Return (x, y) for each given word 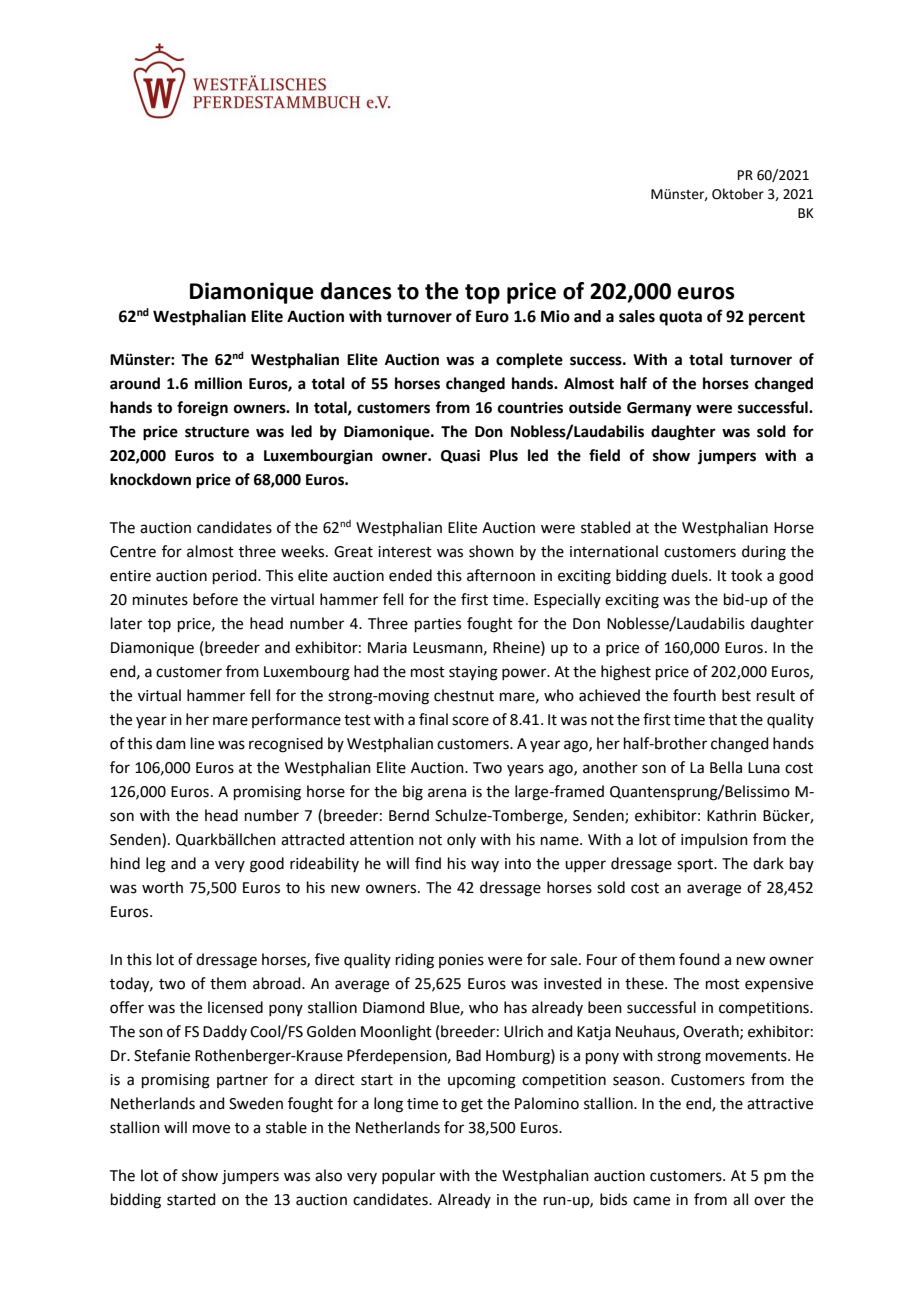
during (764, 553)
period (236, 576)
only (461, 840)
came (651, 1201)
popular (408, 1176)
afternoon (501, 575)
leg (156, 865)
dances (356, 291)
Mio (555, 316)
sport (696, 865)
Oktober (738, 194)
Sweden (256, 1103)
